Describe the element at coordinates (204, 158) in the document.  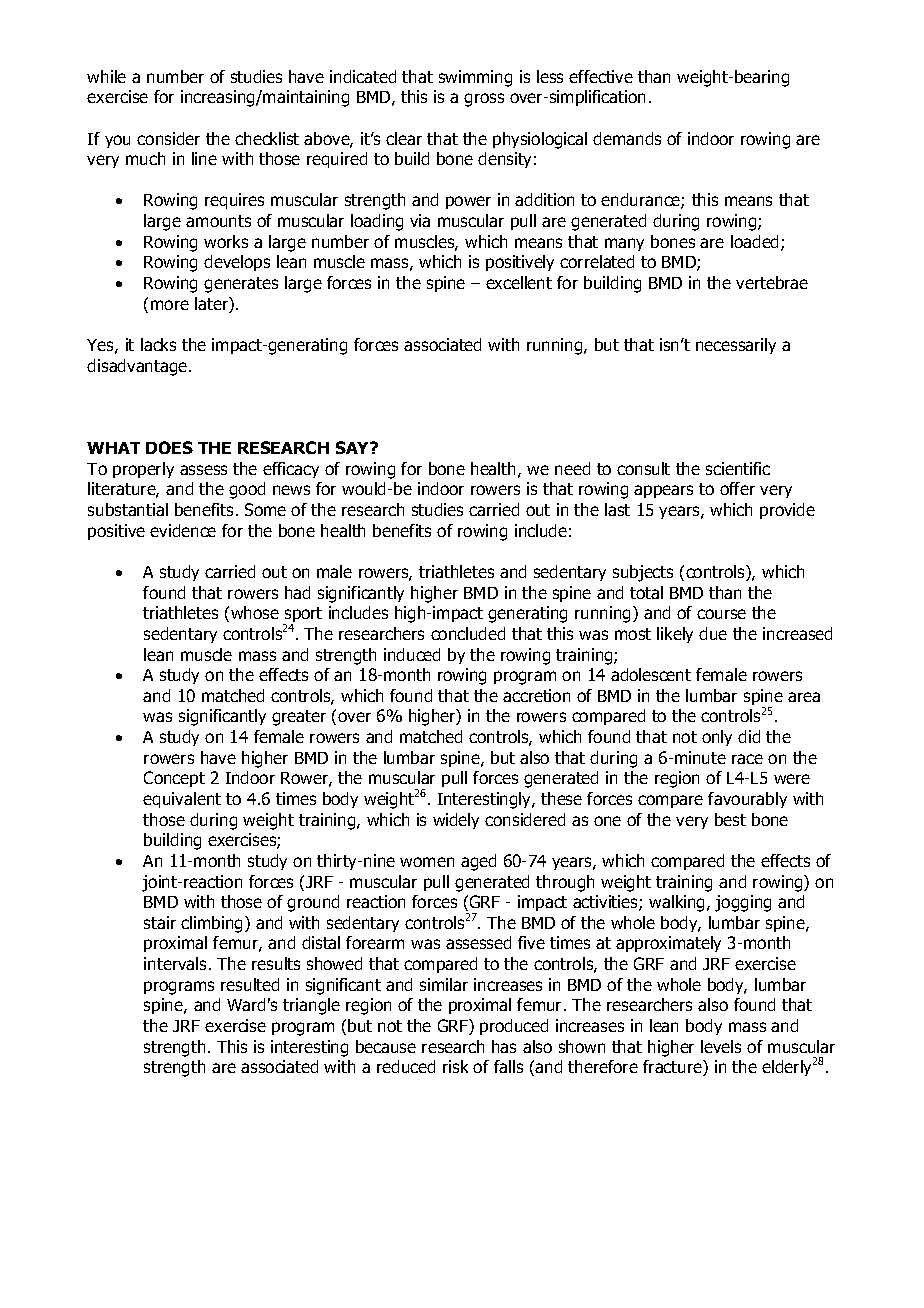
I see `line` at that location.
